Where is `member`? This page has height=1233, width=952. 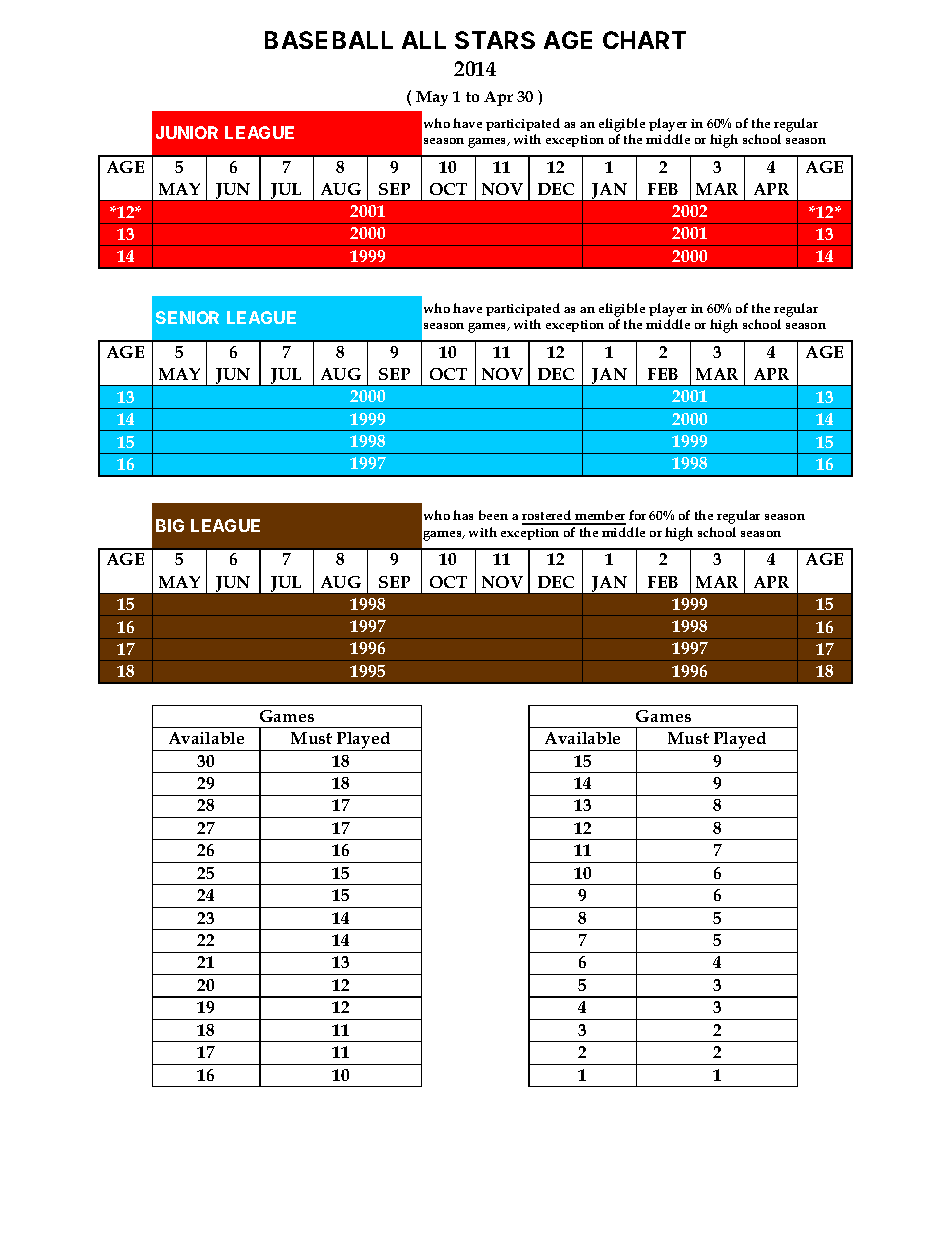 member is located at coordinates (599, 517).
